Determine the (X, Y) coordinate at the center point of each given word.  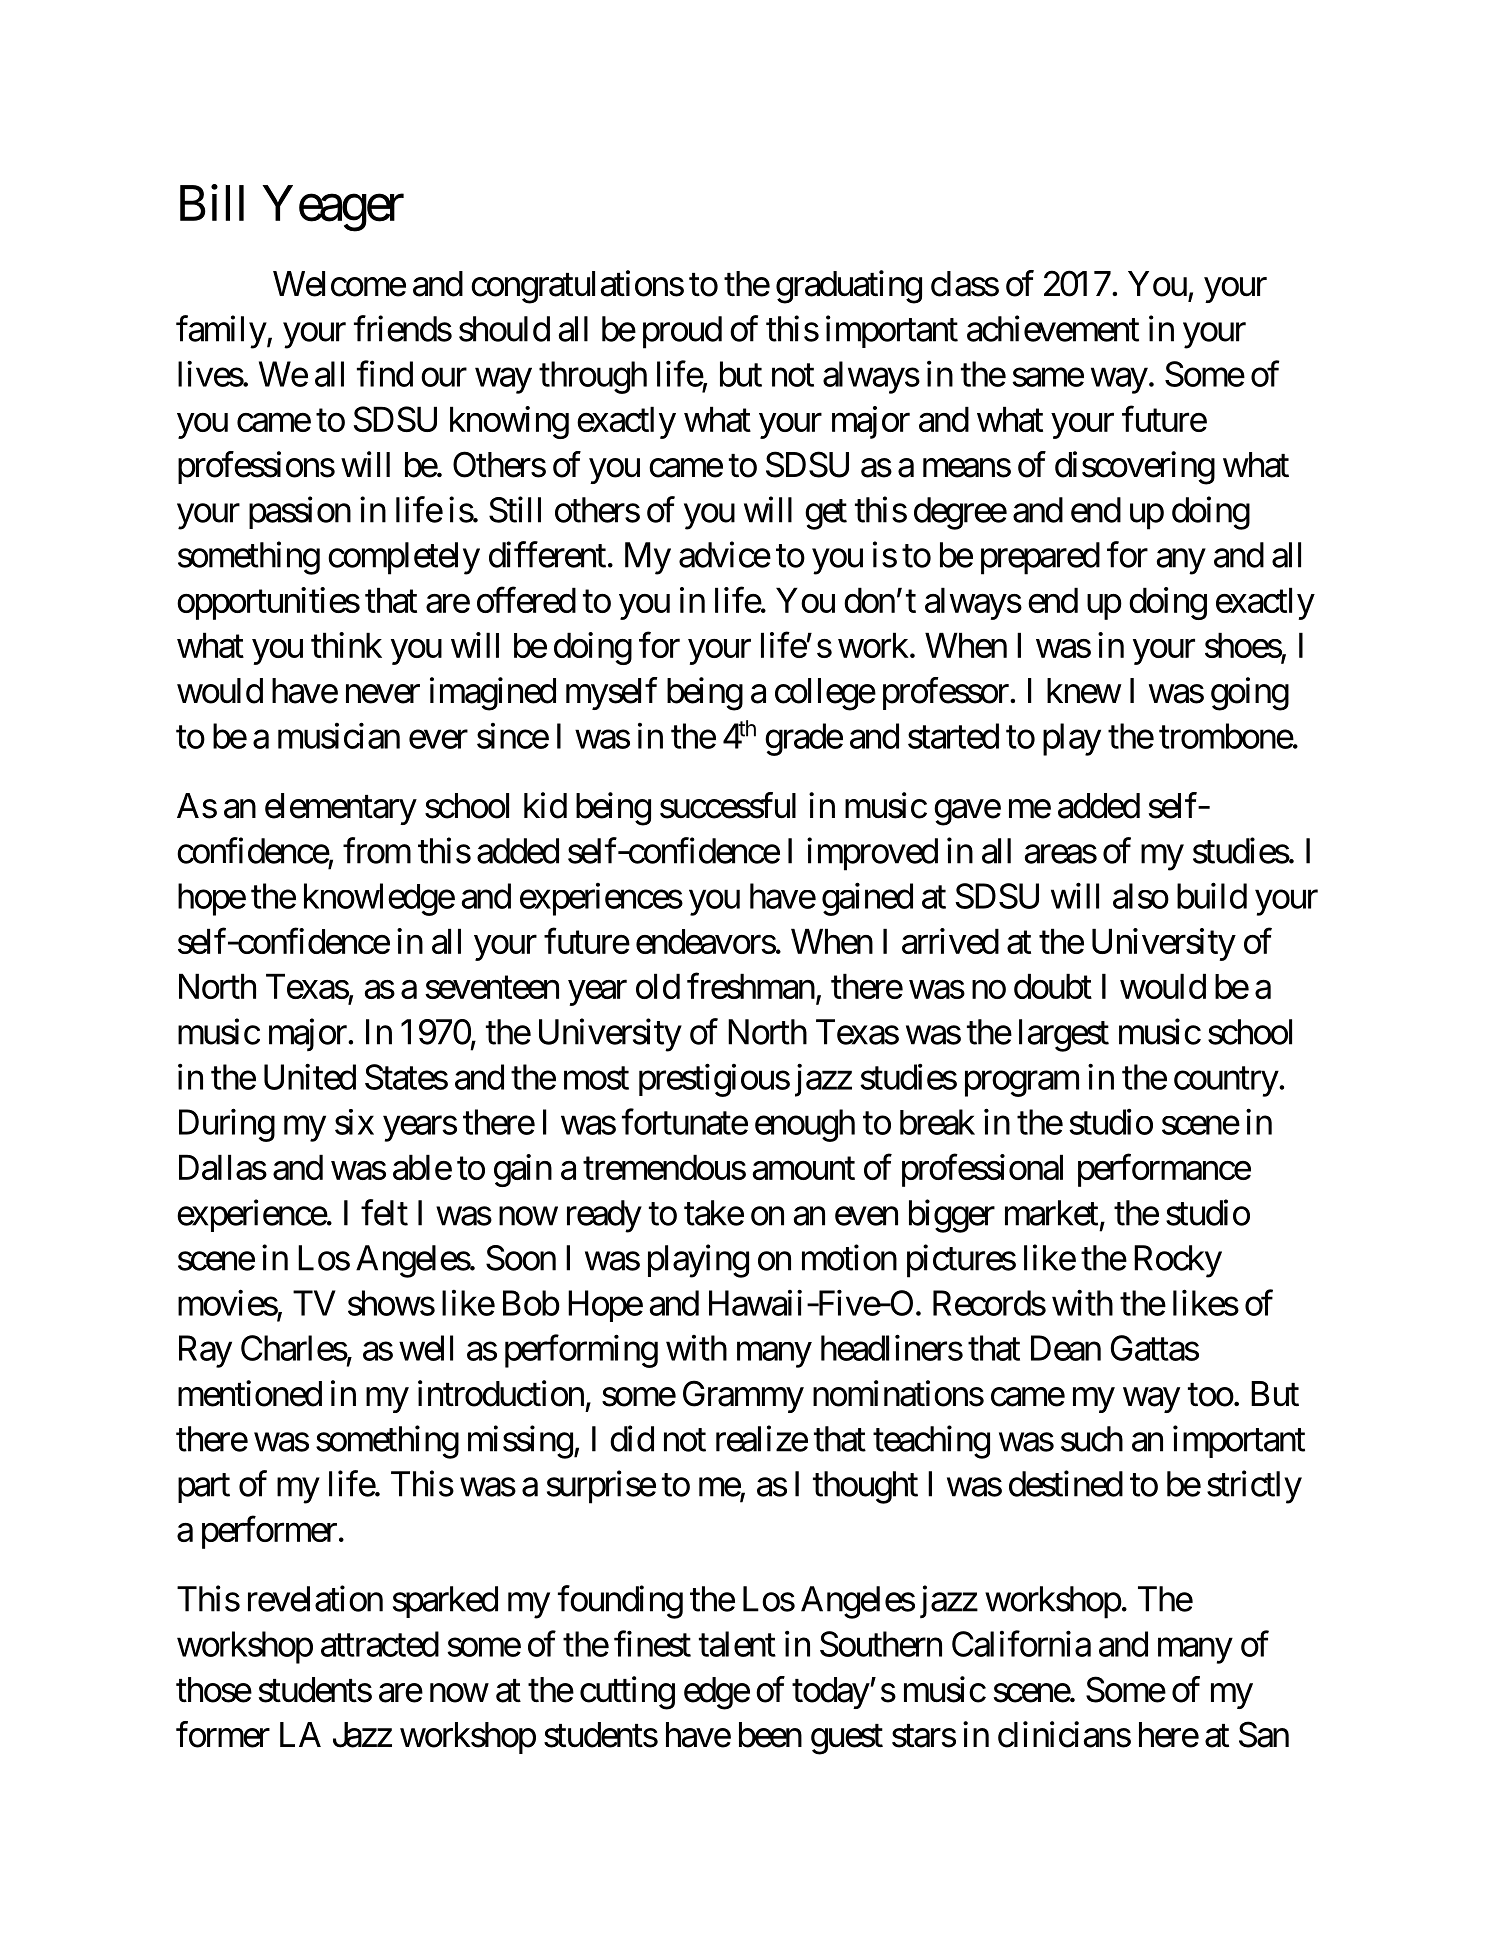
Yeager (333, 209)
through (593, 377)
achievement (1053, 328)
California (1021, 1644)
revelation (315, 1598)
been (770, 1735)
